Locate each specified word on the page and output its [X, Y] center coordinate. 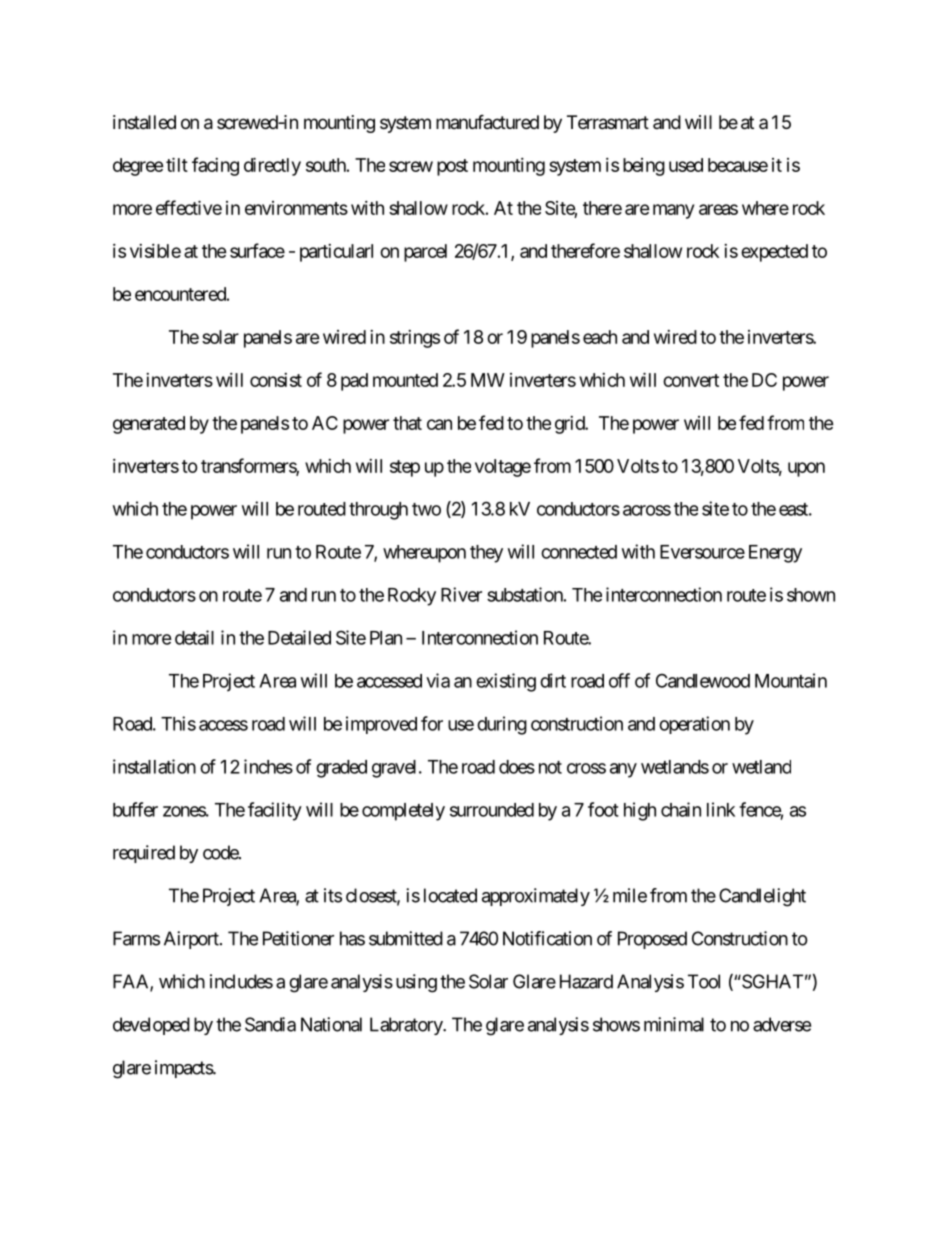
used [686, 165]
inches [268, 766]
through [378, 511]
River [461, 594]
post [452, 167]
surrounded [492, 810]
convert [691, 380]
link [721, 809]
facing [215, 166]
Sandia [270, 1024]
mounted [405, 380]
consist [276, 380]
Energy [775, 554]
